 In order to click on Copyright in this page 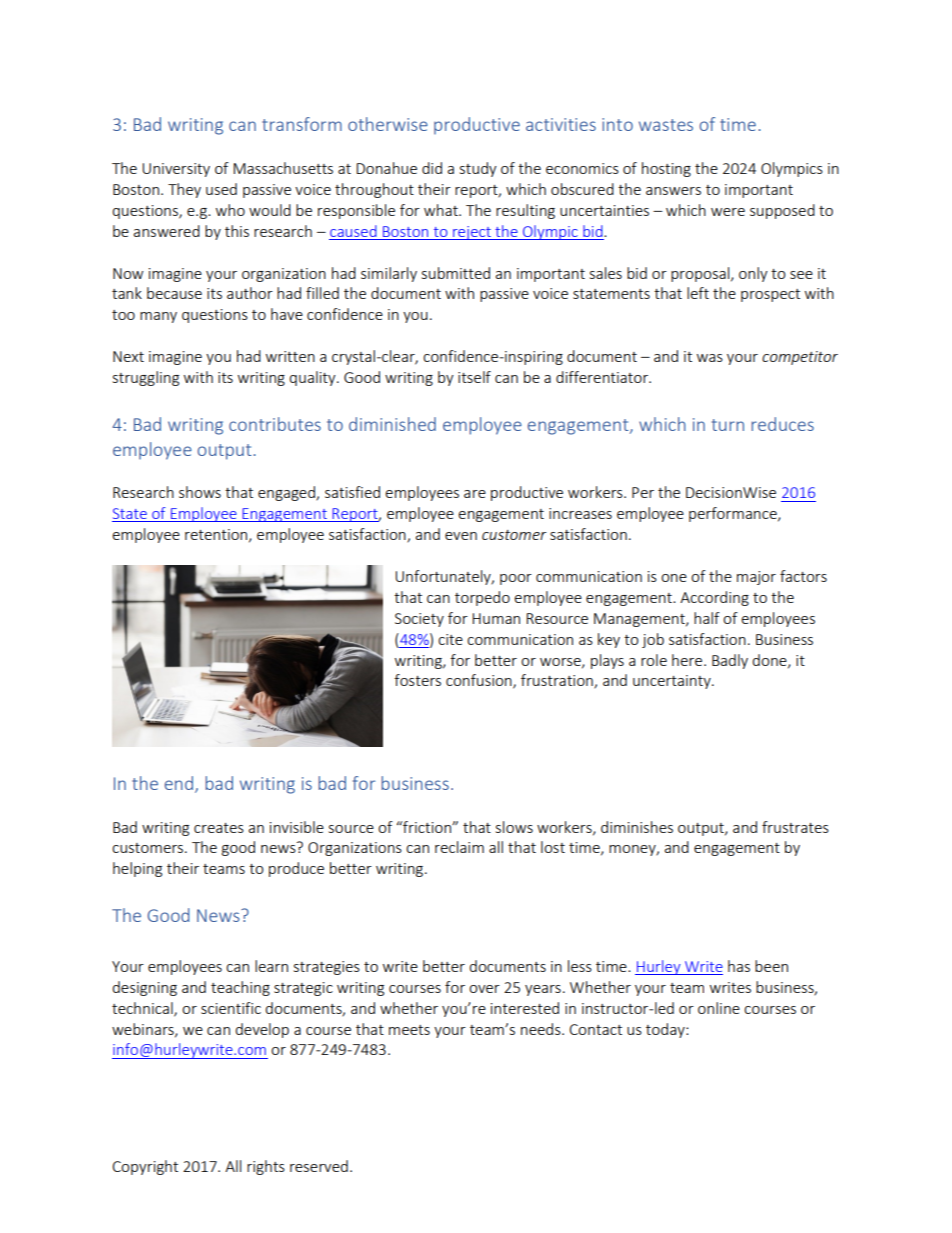, I will do `click(145, 1167)`.
